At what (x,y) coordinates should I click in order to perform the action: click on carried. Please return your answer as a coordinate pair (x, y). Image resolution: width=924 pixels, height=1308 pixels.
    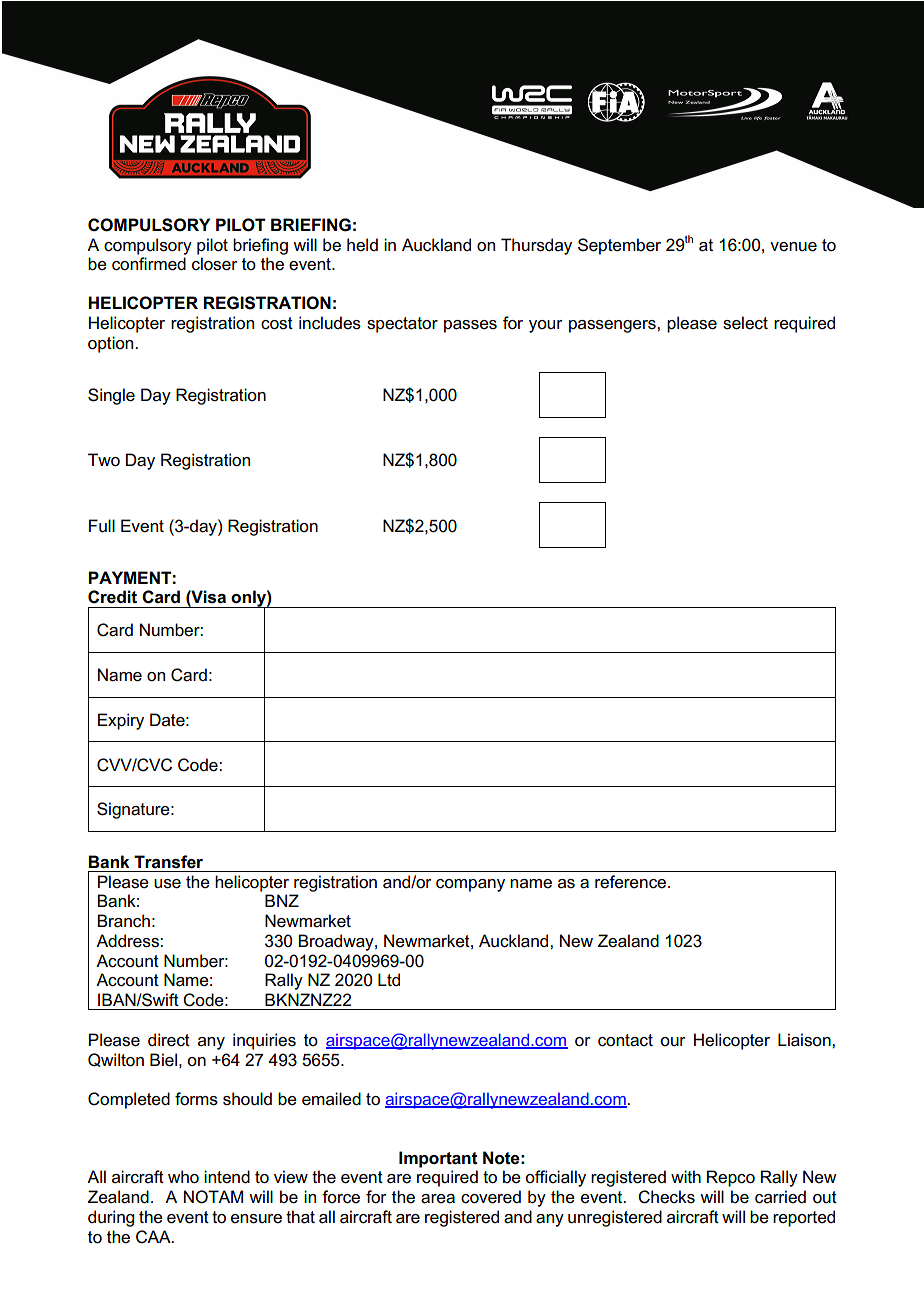
    Looking at the image, I should click on (780, 1197).
